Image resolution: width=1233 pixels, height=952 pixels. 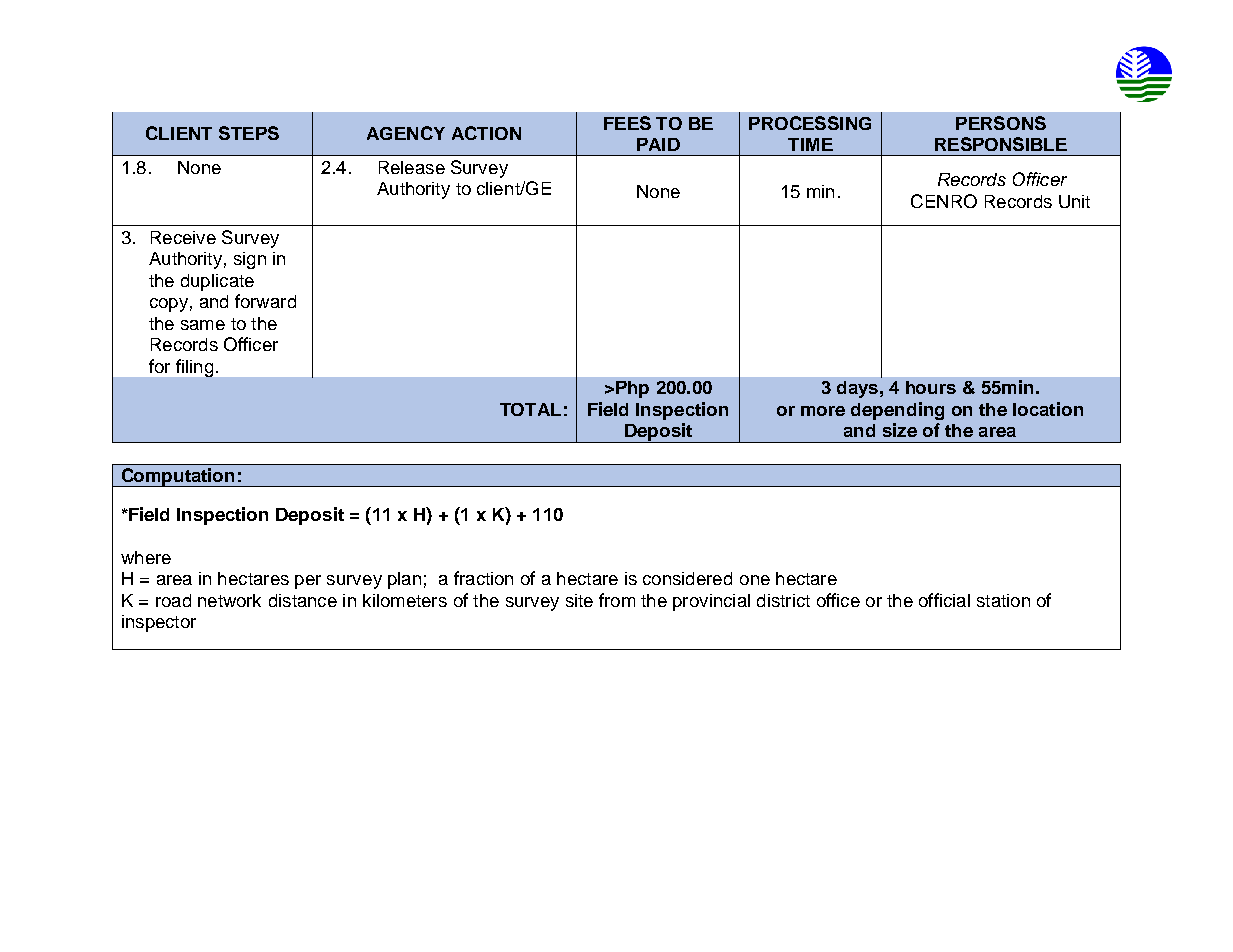 What do you see at coordinates (249, 133) in the image?
I see `STEPS` at bounding box center [249, 133].
